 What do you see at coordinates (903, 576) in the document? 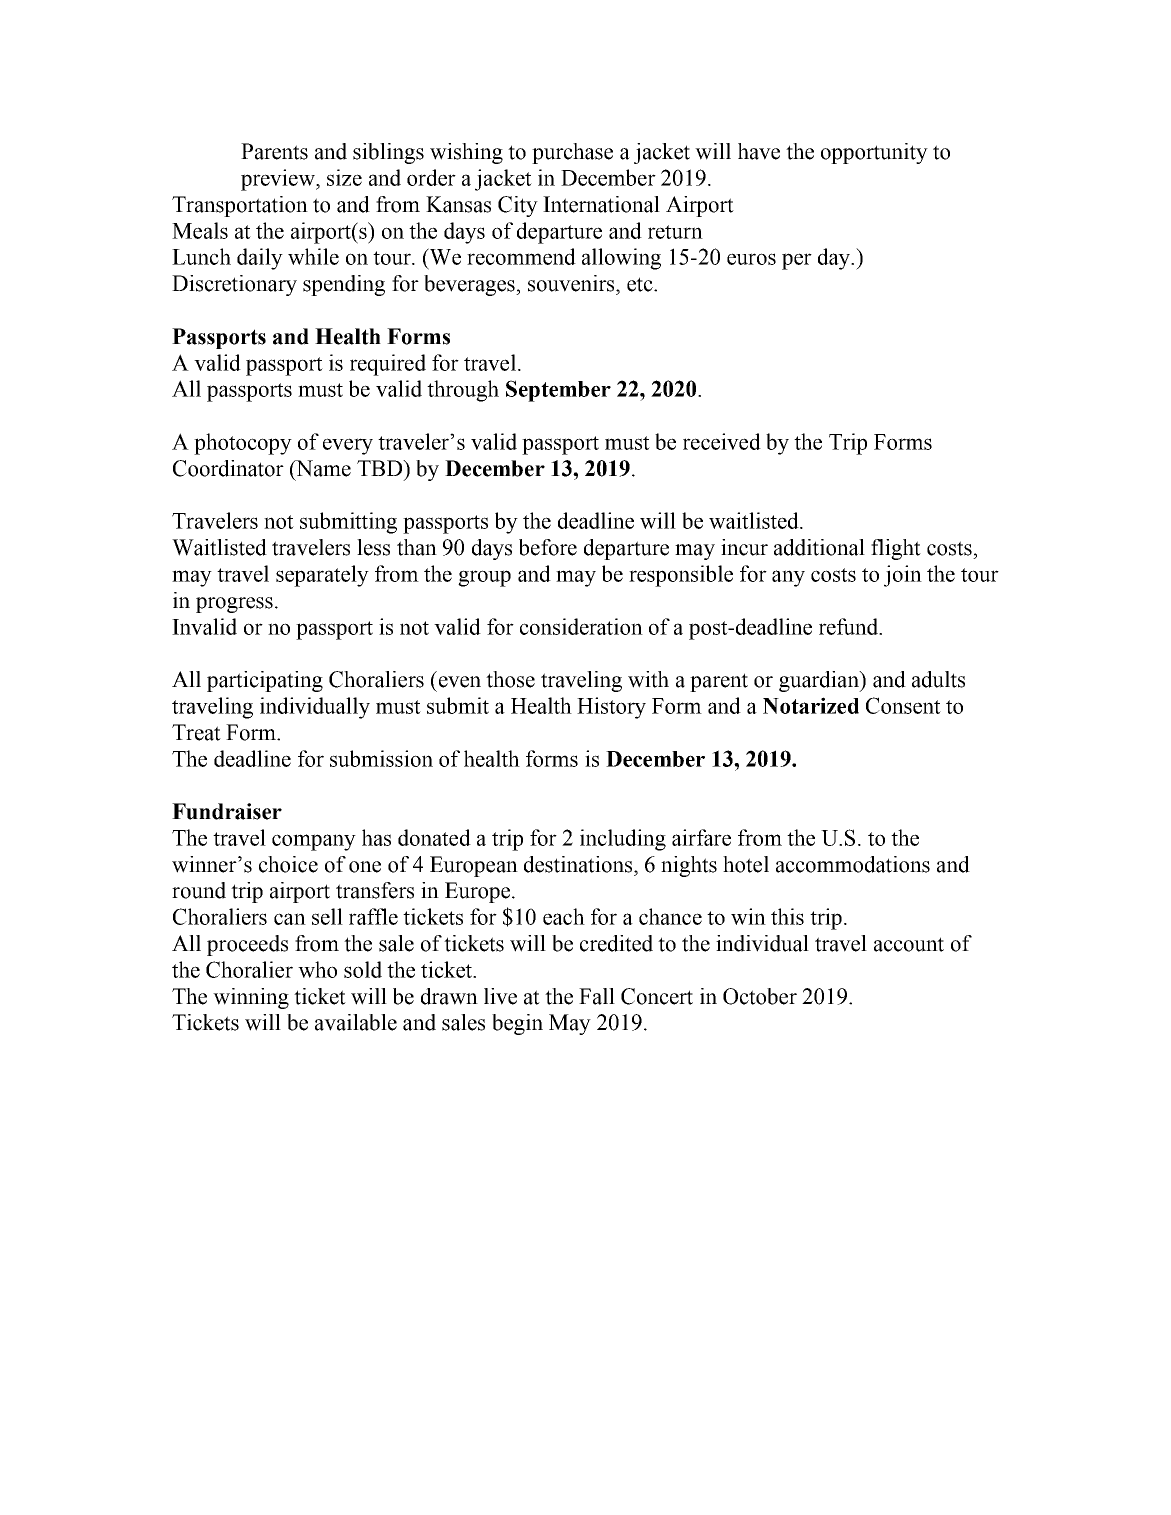
I see `join` at bounding box center [903, 576].
